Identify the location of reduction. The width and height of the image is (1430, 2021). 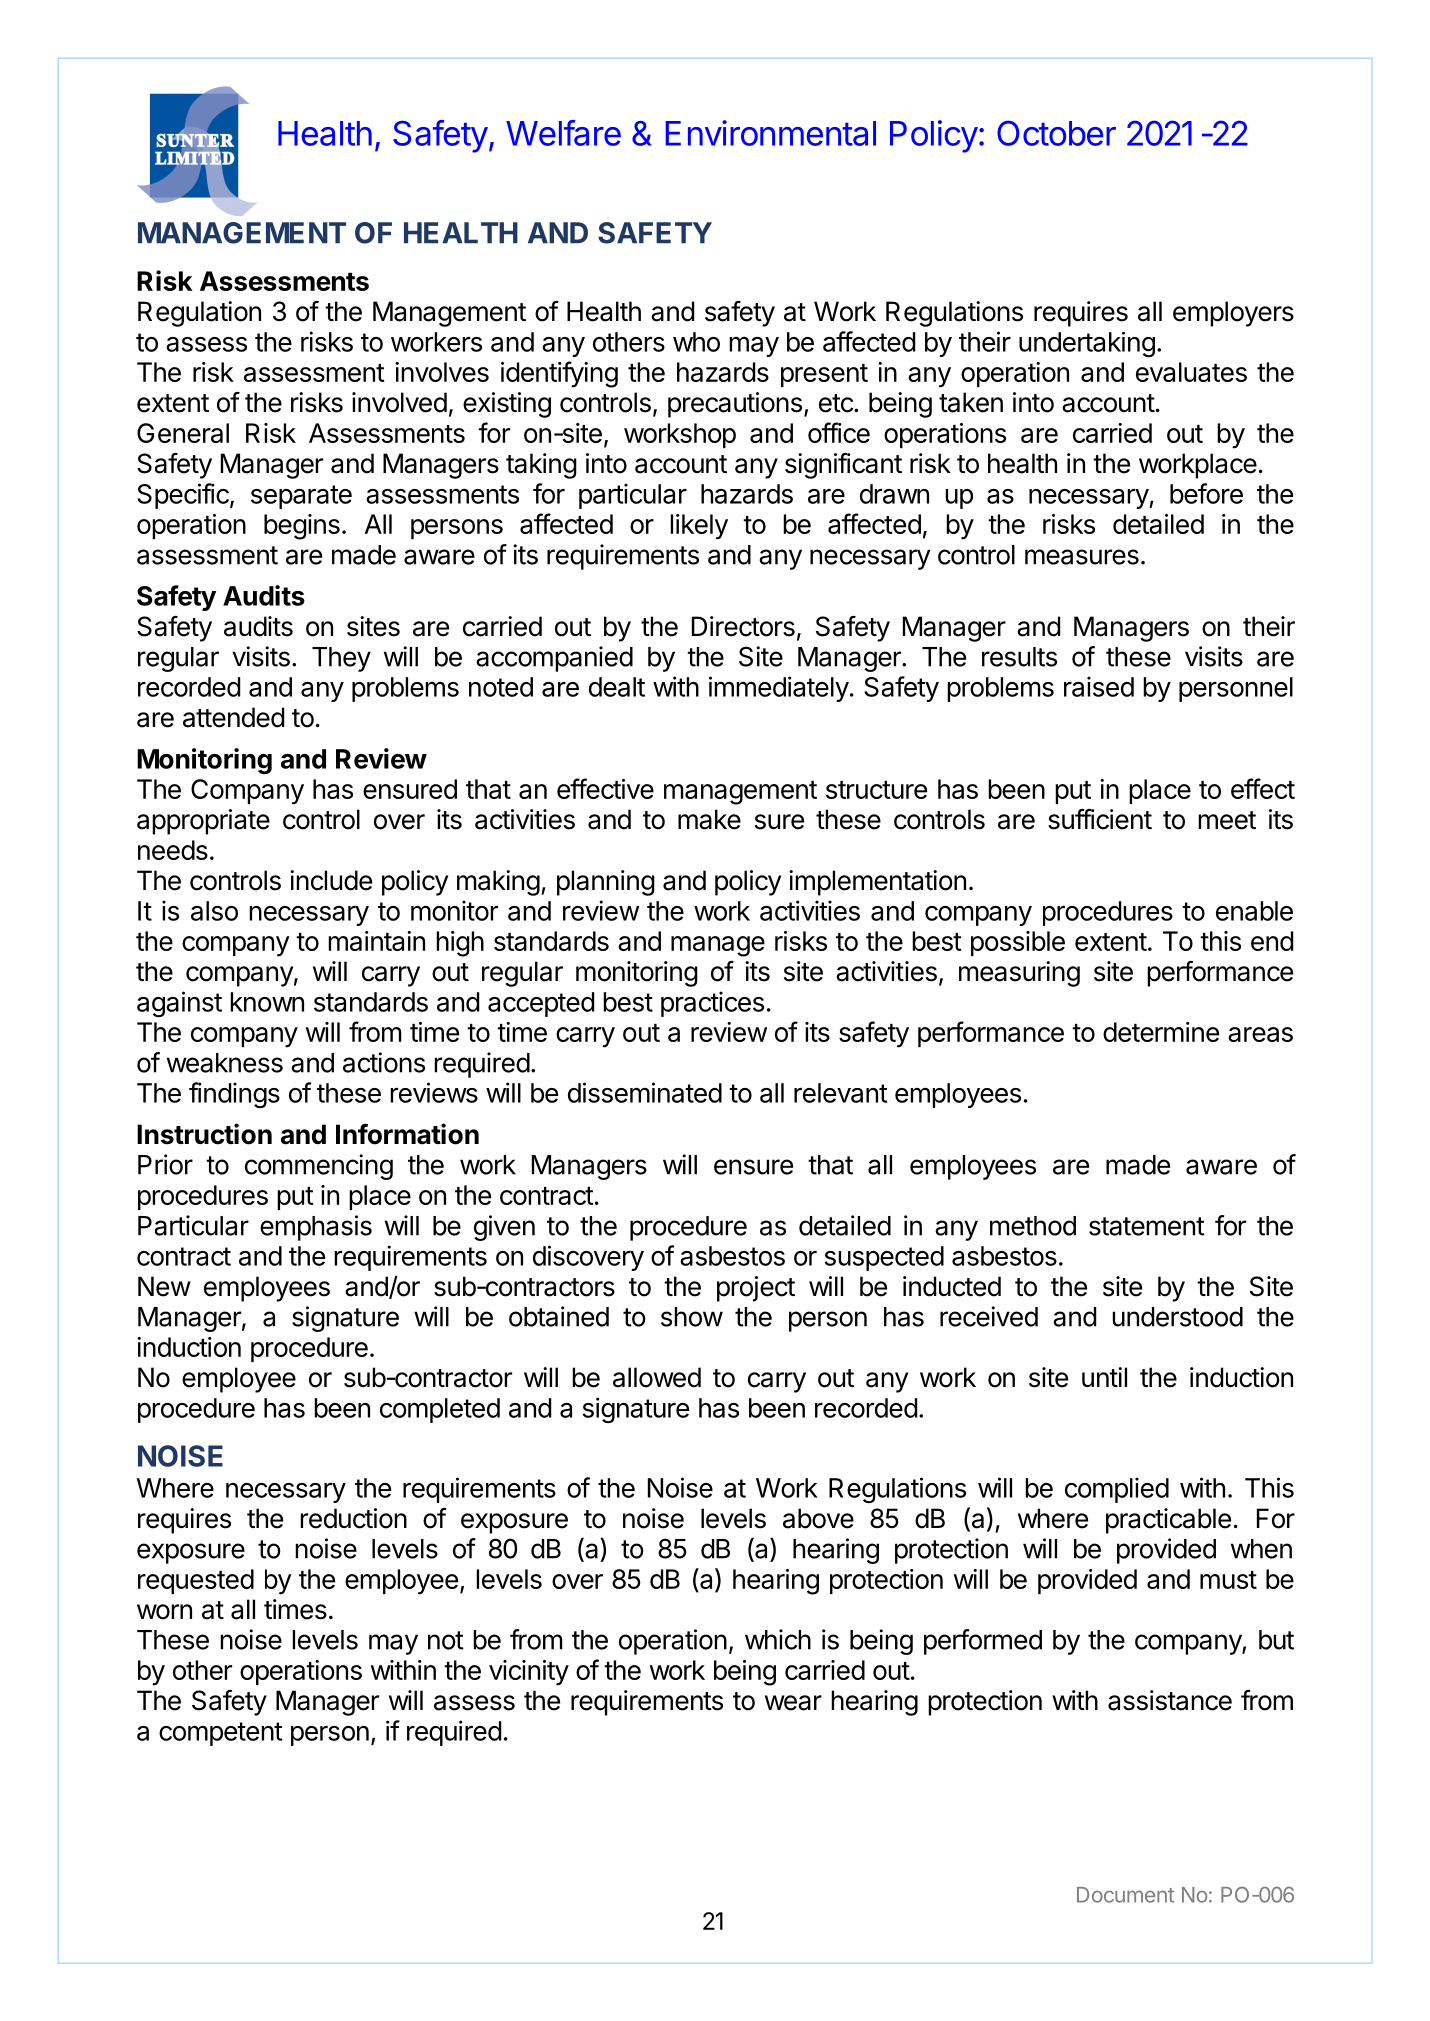
(353, 1518).
